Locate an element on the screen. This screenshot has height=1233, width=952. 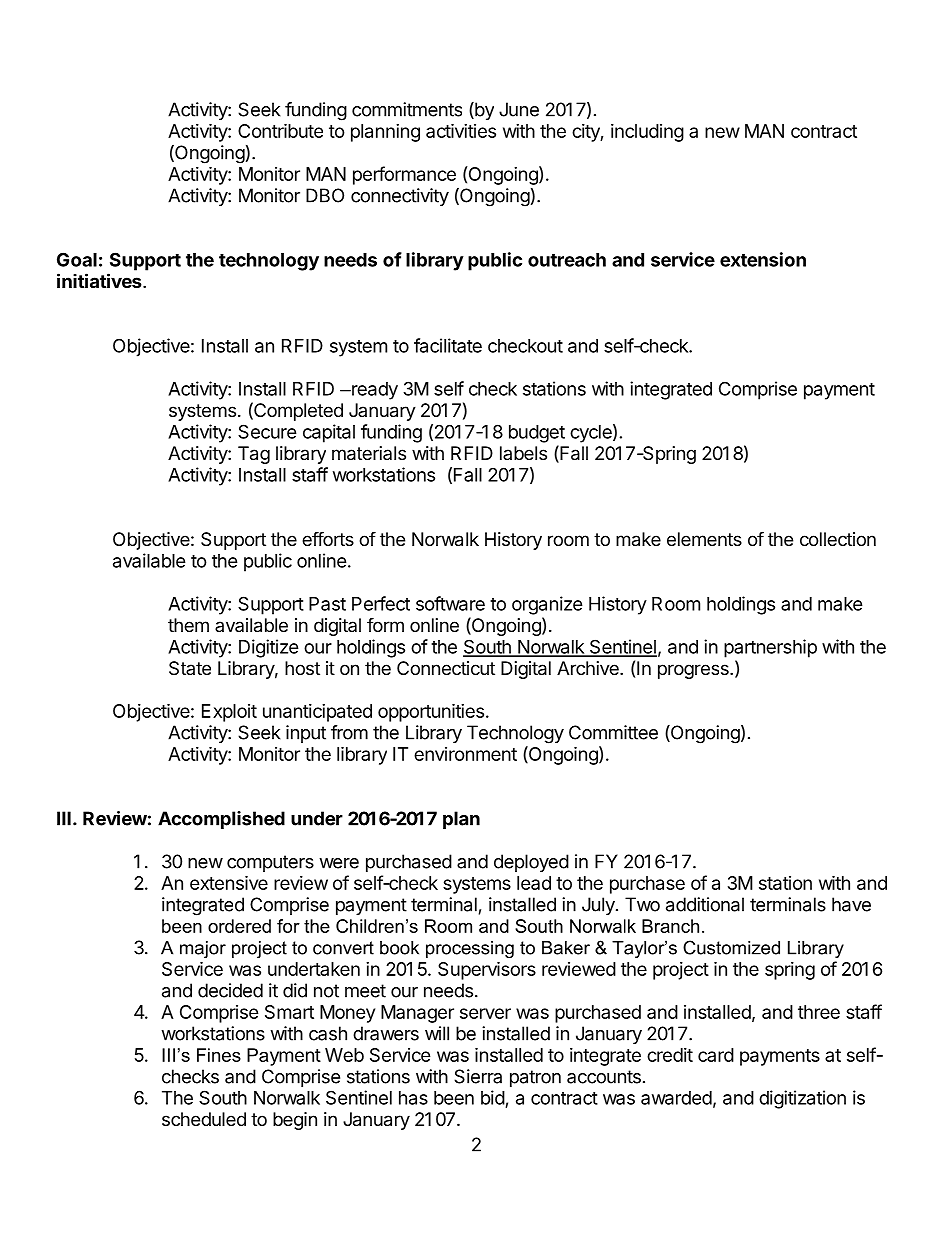
Sierra is located at coordinates (478, 1076).
